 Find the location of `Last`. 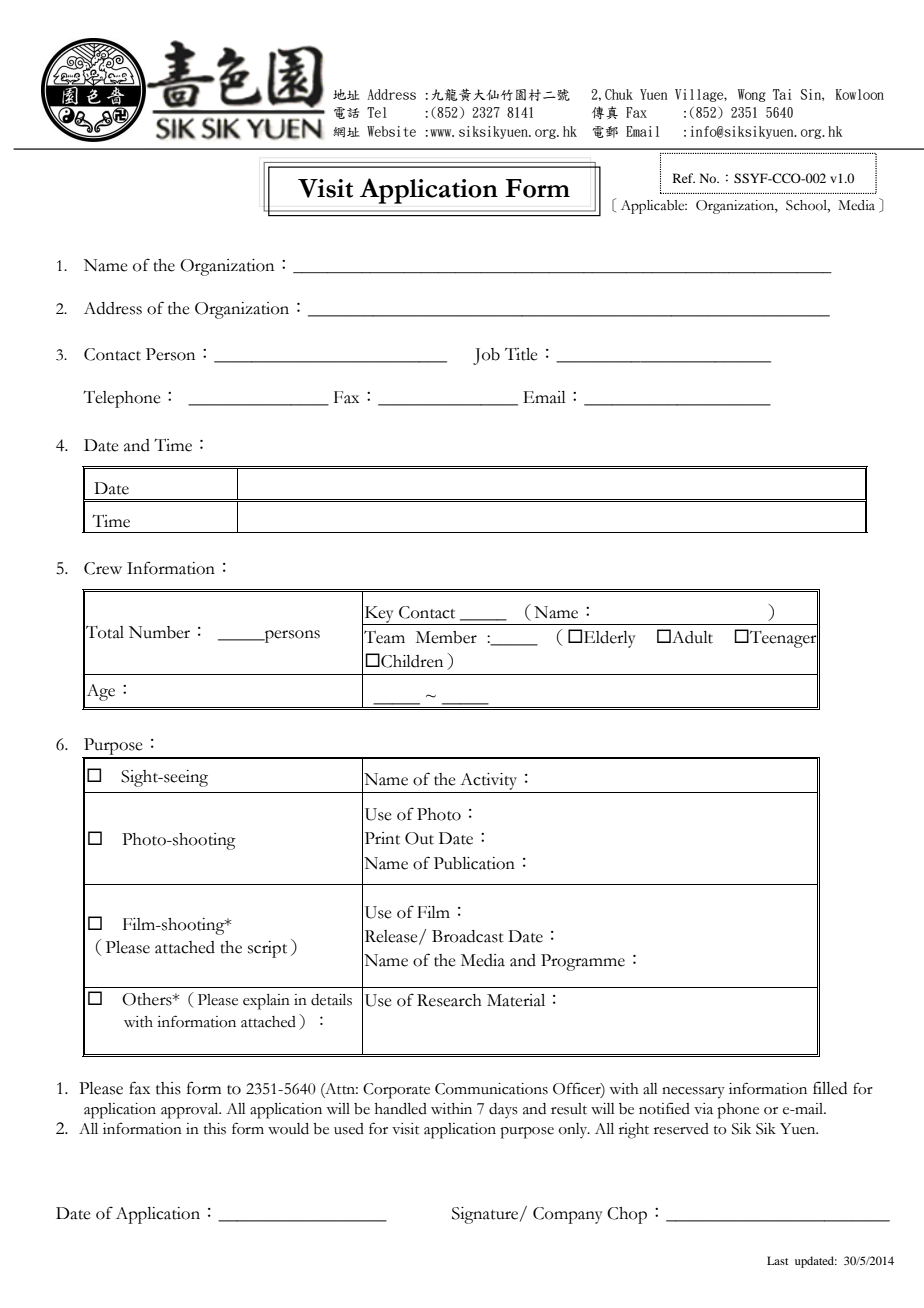

Last is located at coordinates (777, 1260).
